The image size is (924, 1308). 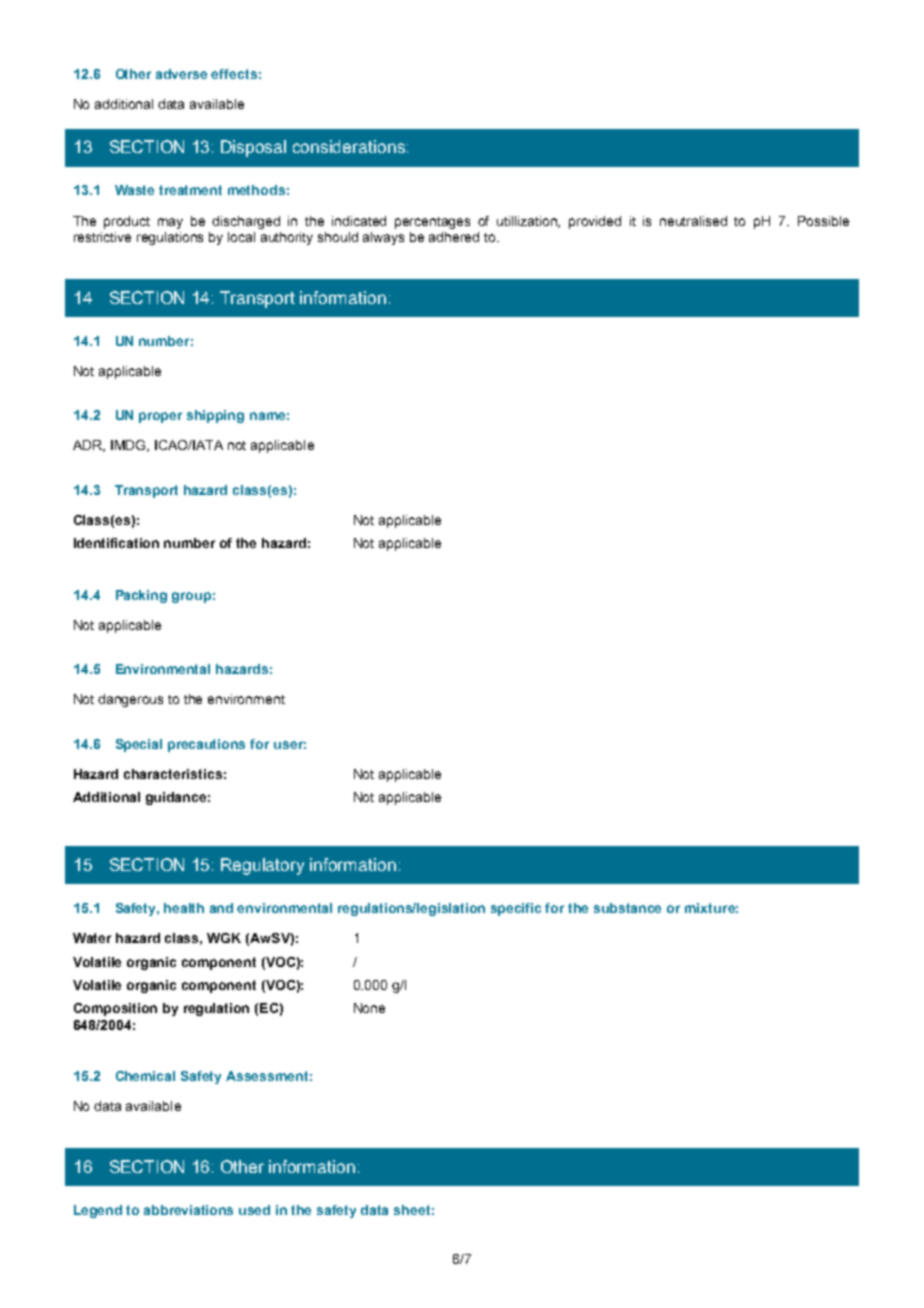 I want to click on substance, so click(x=627, y=908).
